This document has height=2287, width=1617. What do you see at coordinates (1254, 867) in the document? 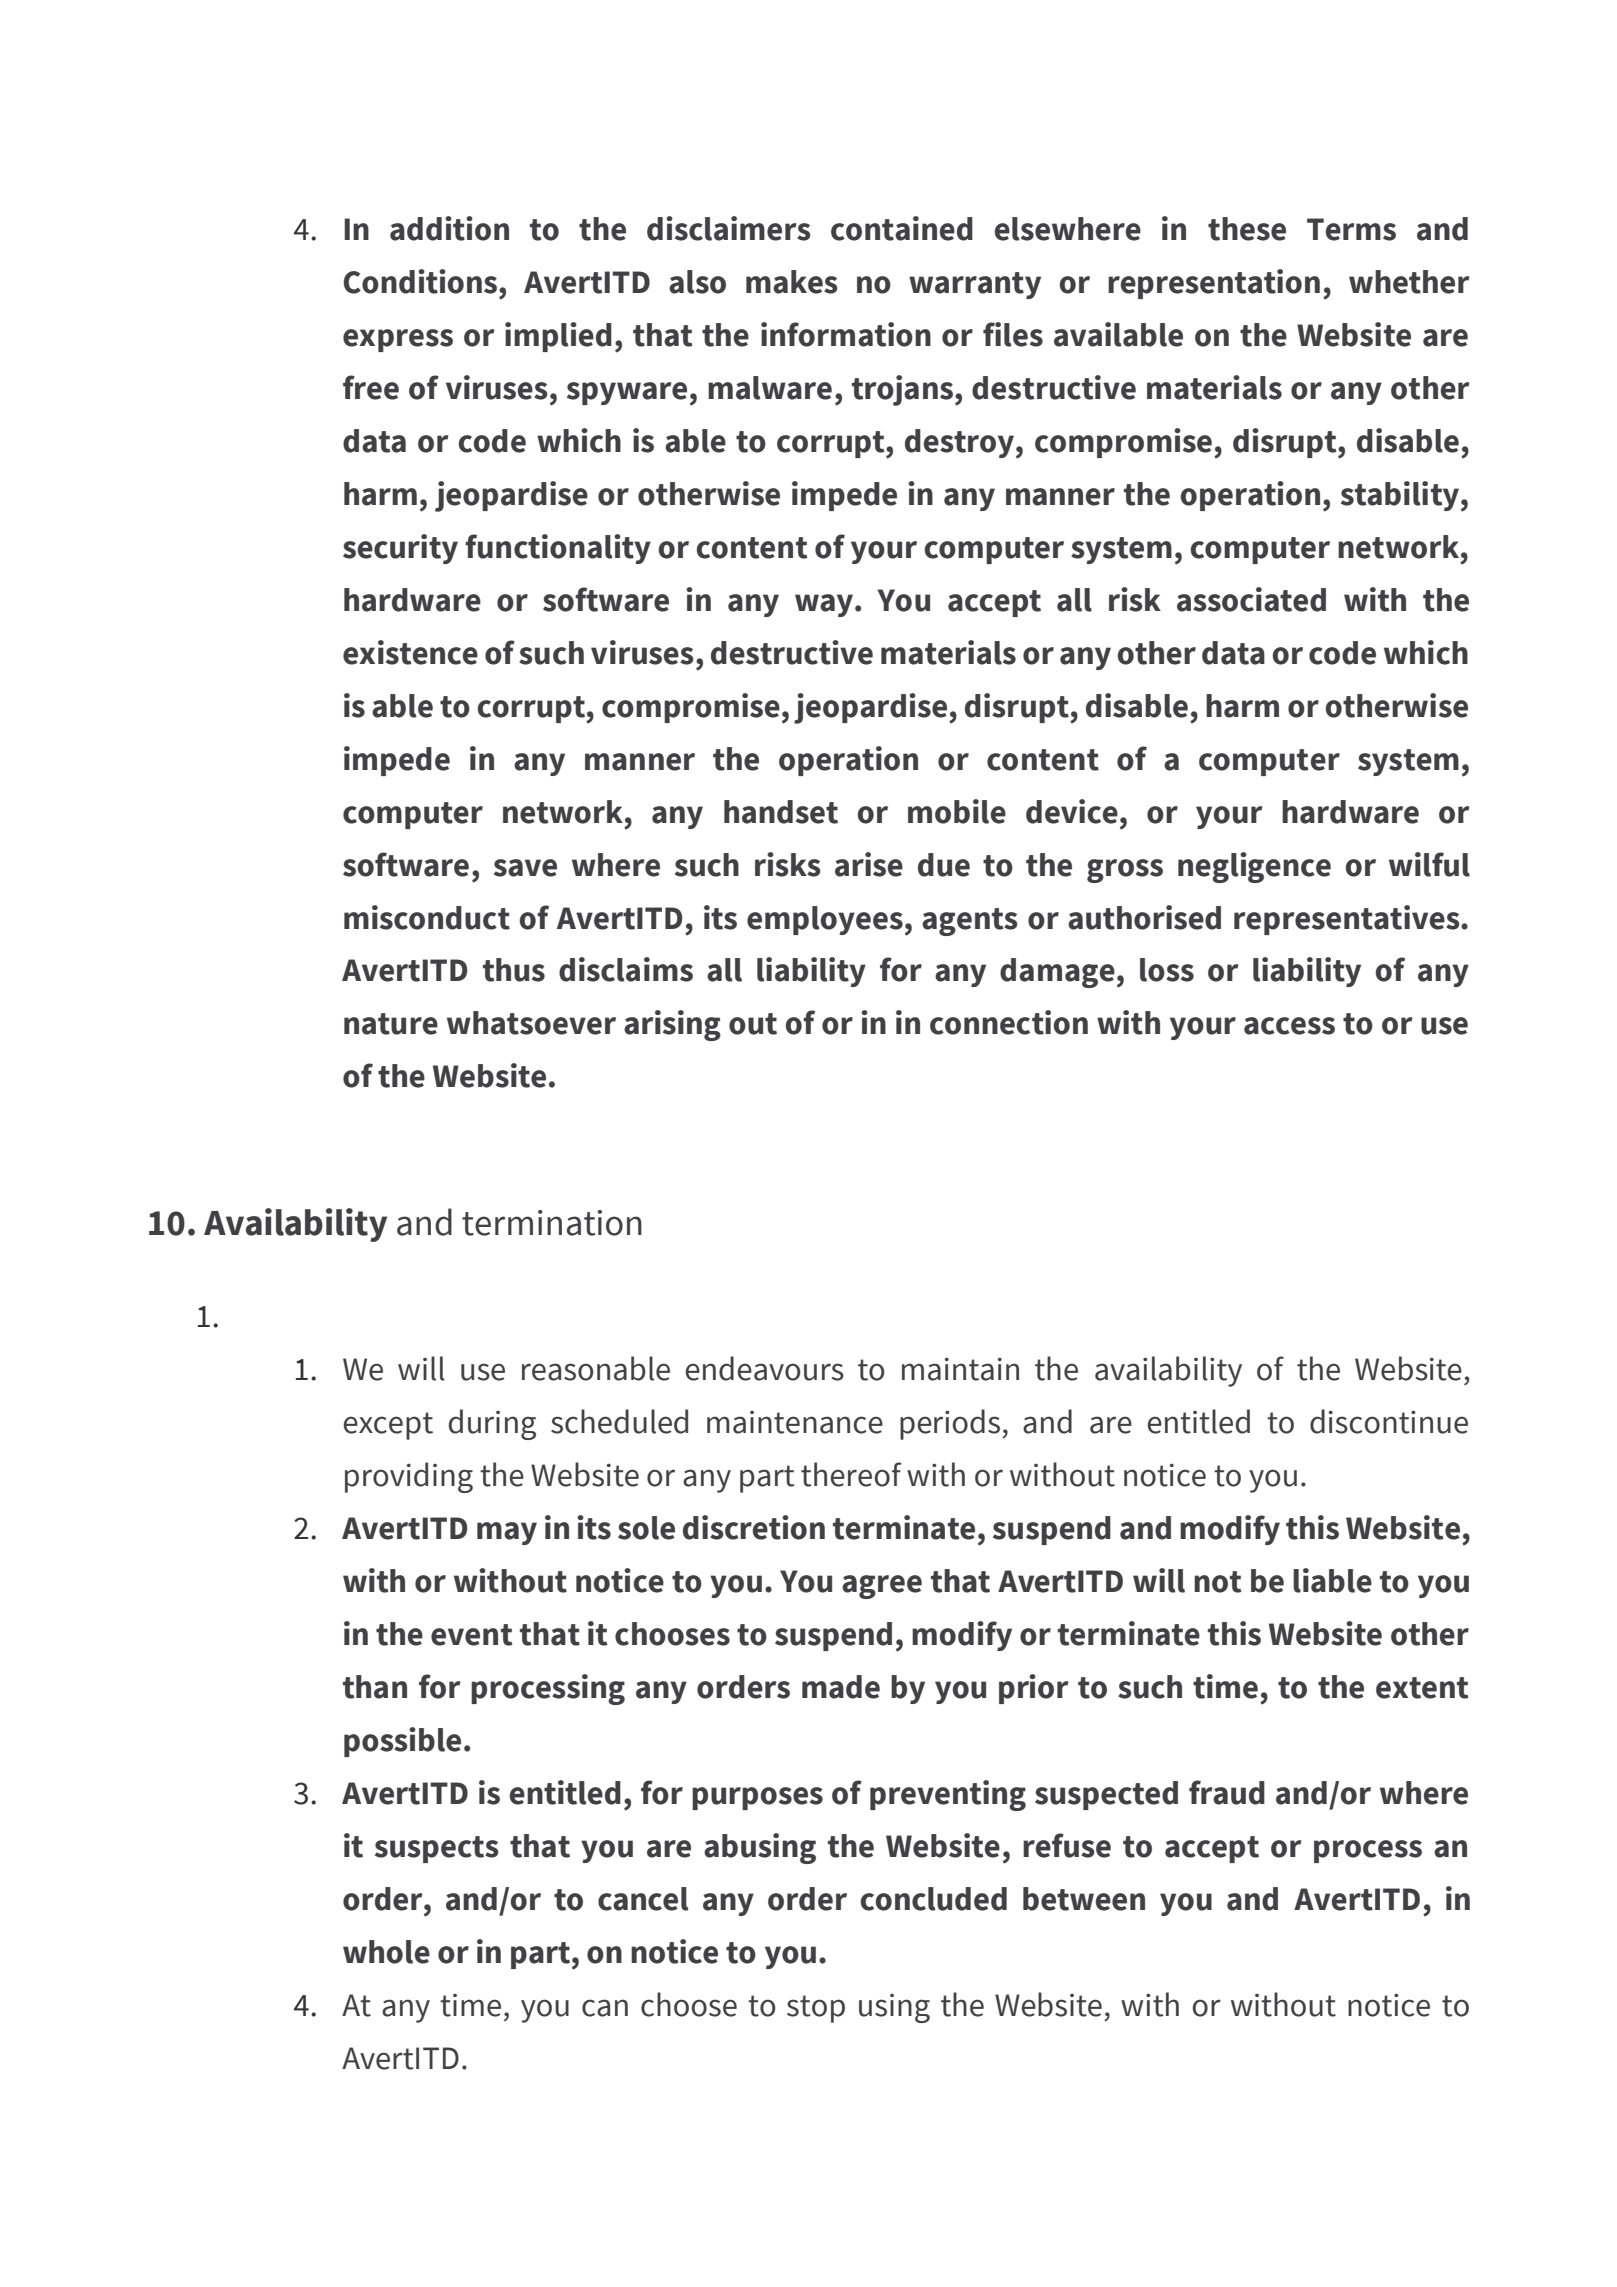
I see `negligence` at bounding box center [1254, 867].
